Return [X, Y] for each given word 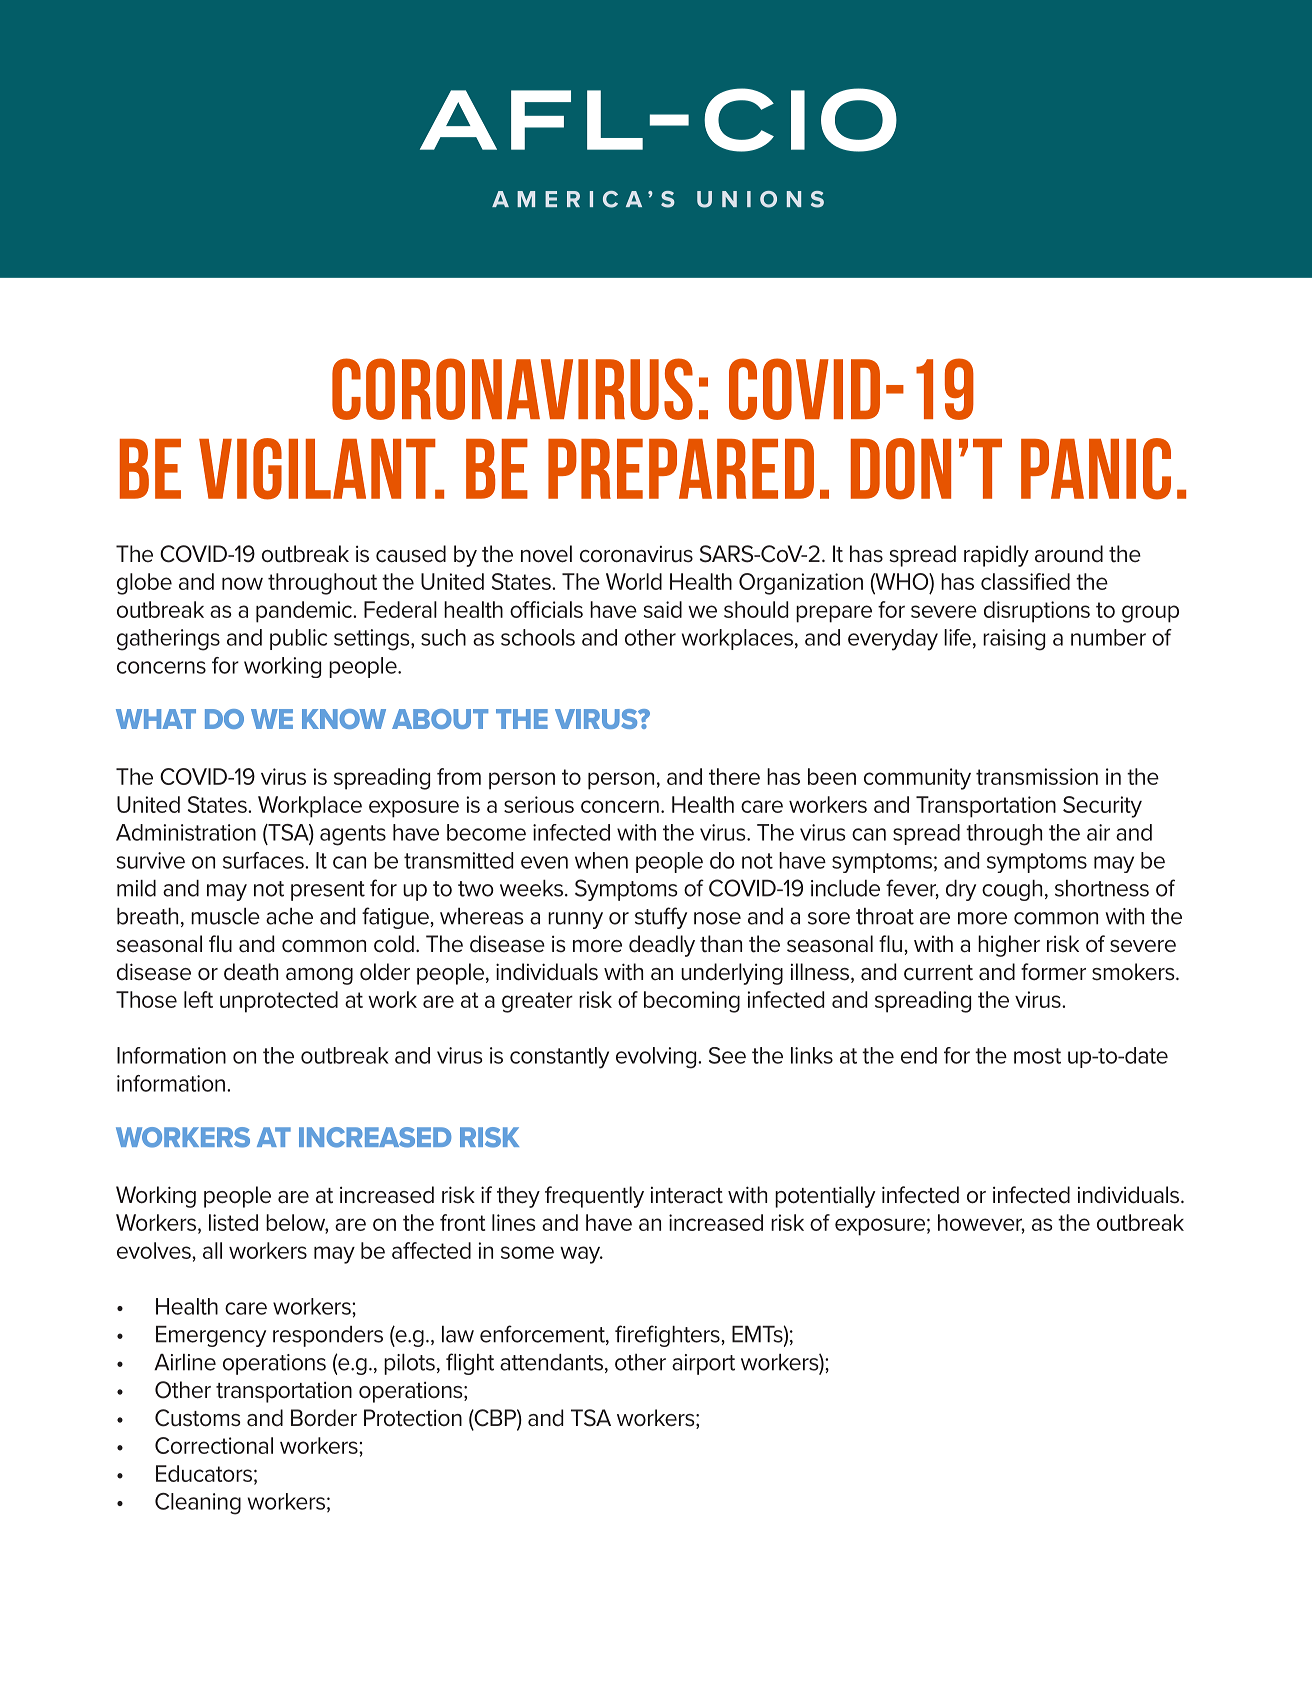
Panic [1096, 469]
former [1053, 972]
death [251, 972]
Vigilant [318, 469]
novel [546, 554]
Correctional [214, 1445]
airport [703, 1364]
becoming [692, 1002]
